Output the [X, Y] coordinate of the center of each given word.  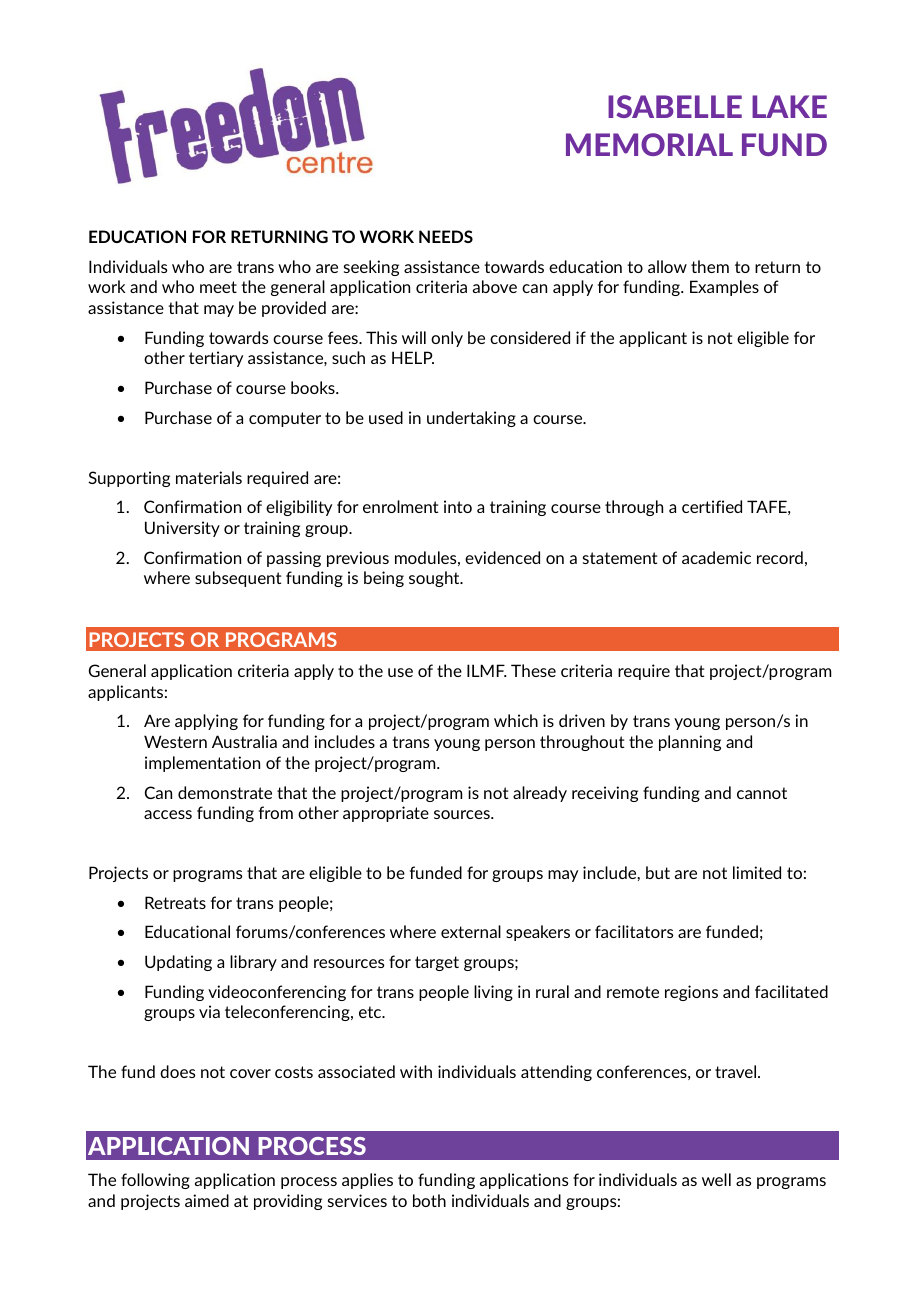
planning [690, 743]
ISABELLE [675, 106]
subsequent [238, 579]
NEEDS [446, 236]
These [533, 670]
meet [218, 287]
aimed [207, 1200]
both [429, 1200]
